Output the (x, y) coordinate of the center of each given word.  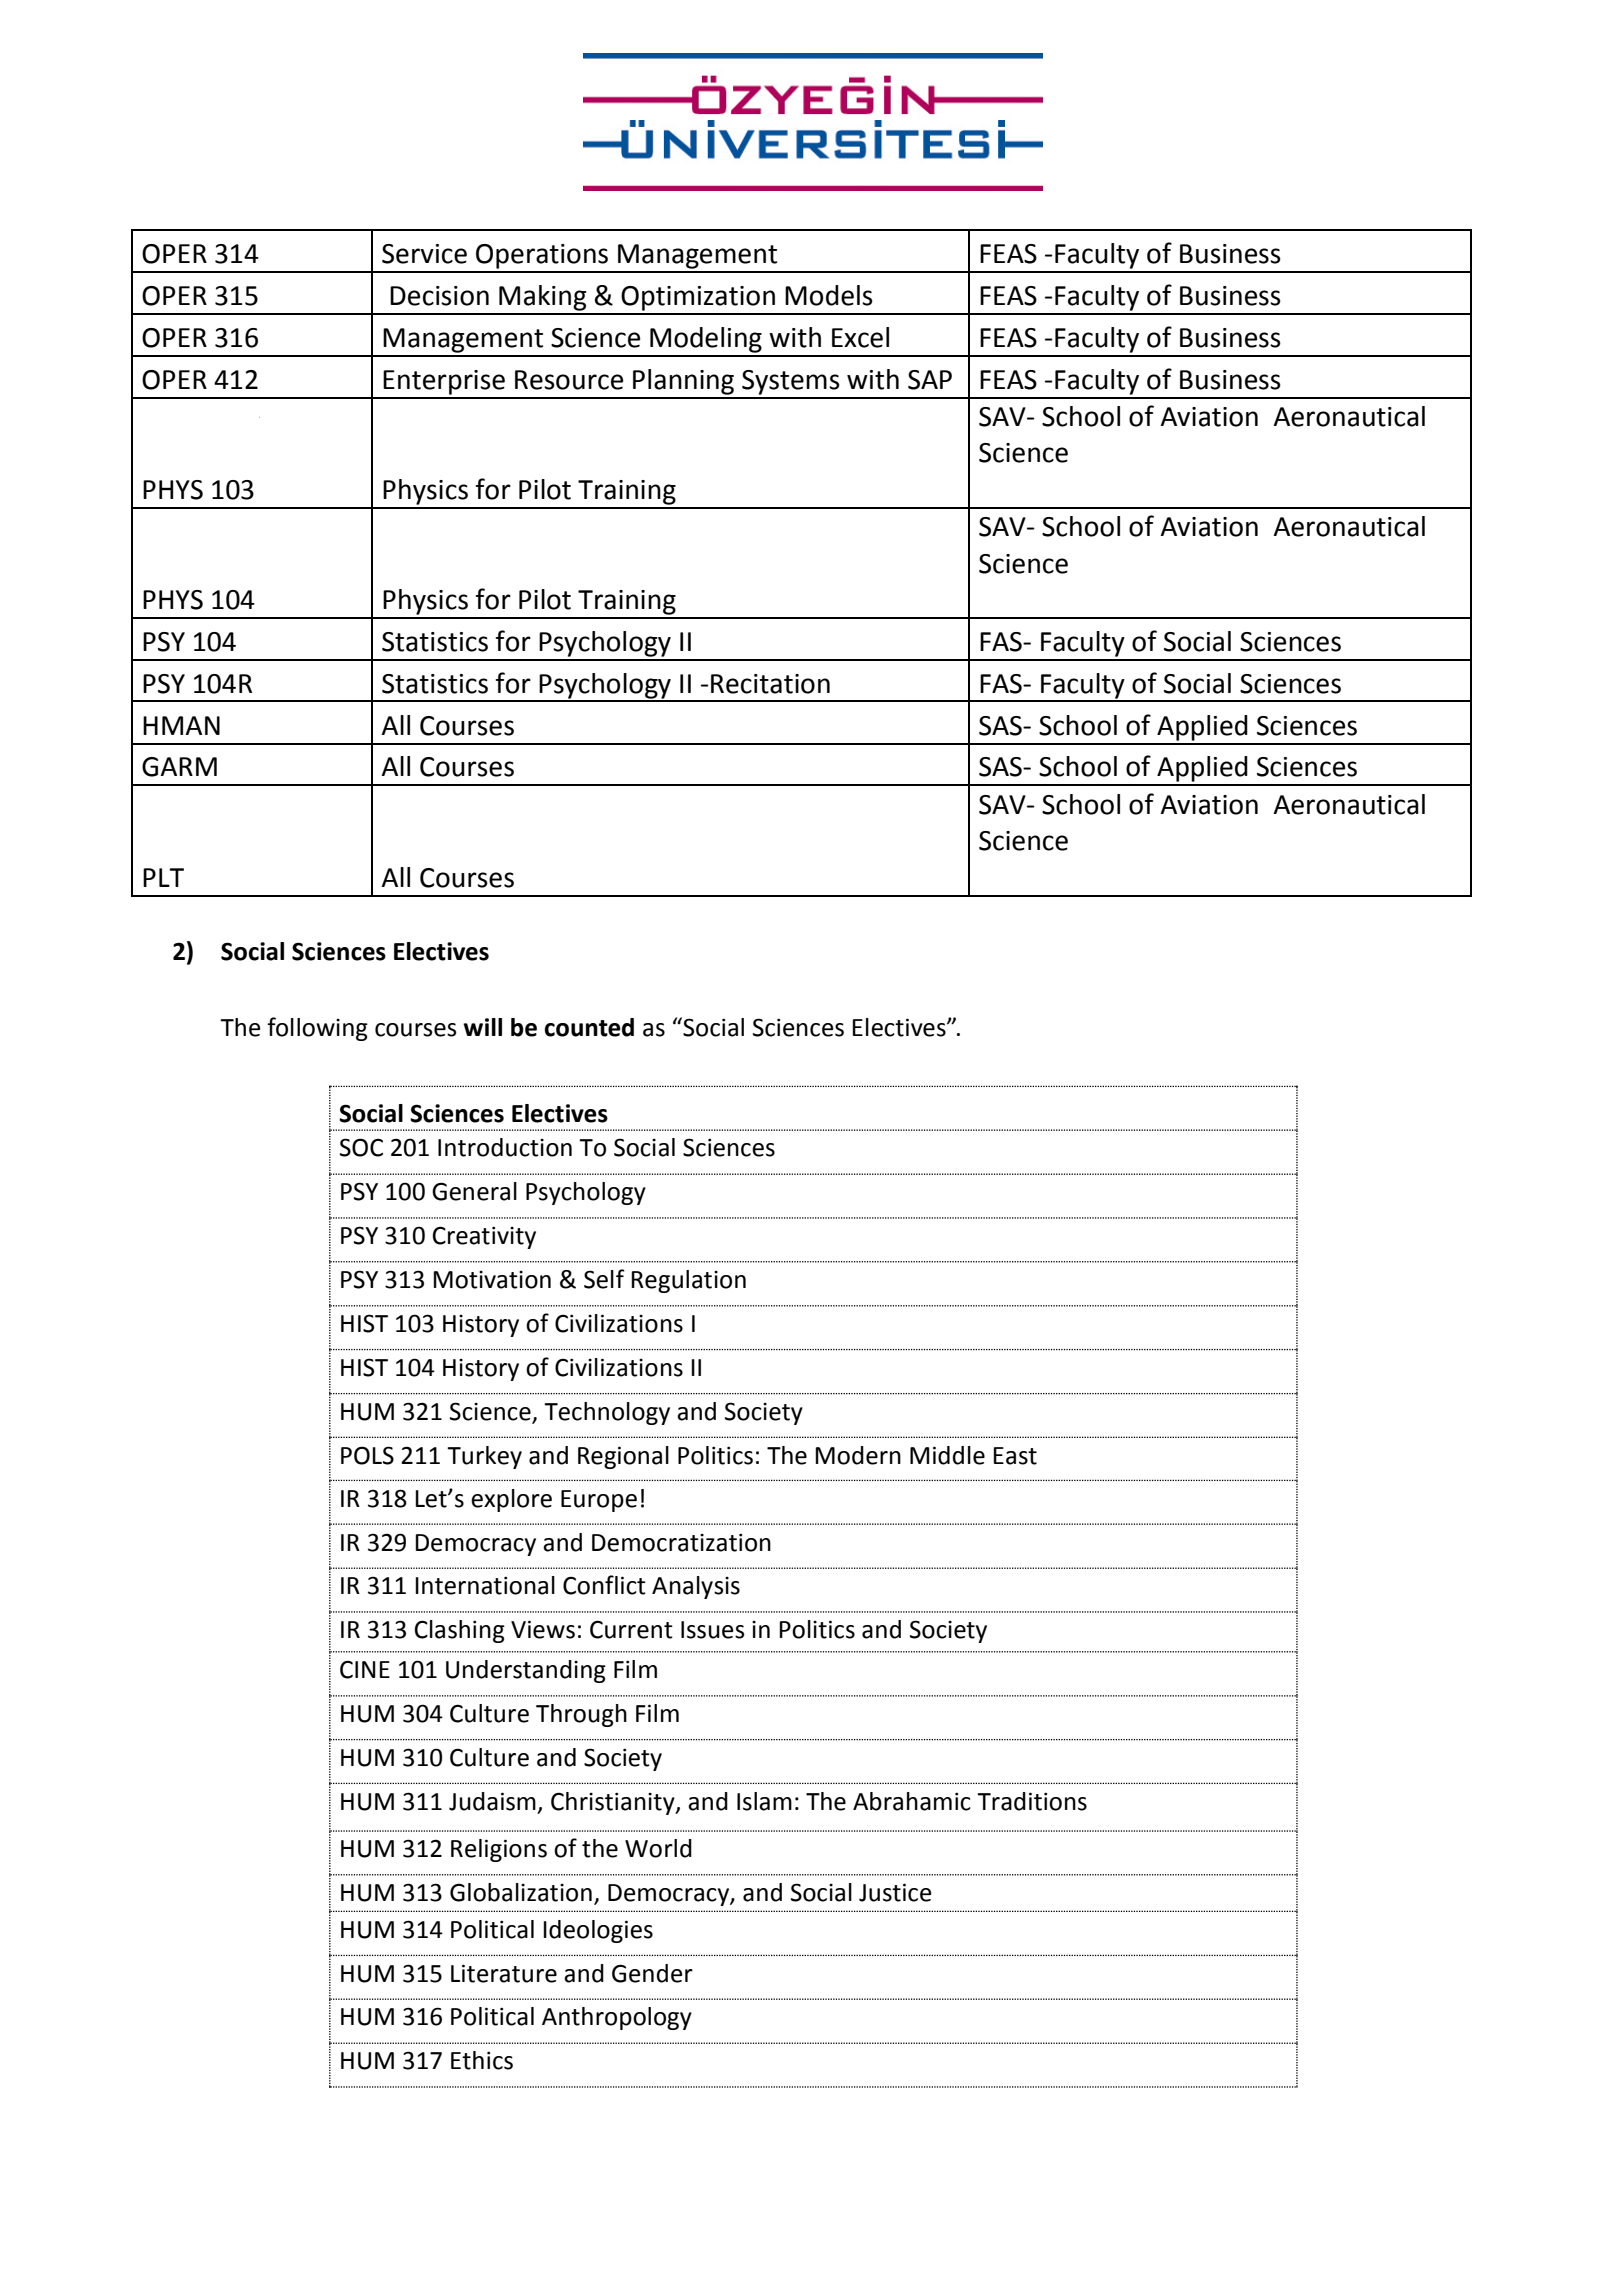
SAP (930, 380)
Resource (569, 380)
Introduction (505, 1147)
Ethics (482, 2060)
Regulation (688, 1281)
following (317, 1029)
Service (424, 254)
